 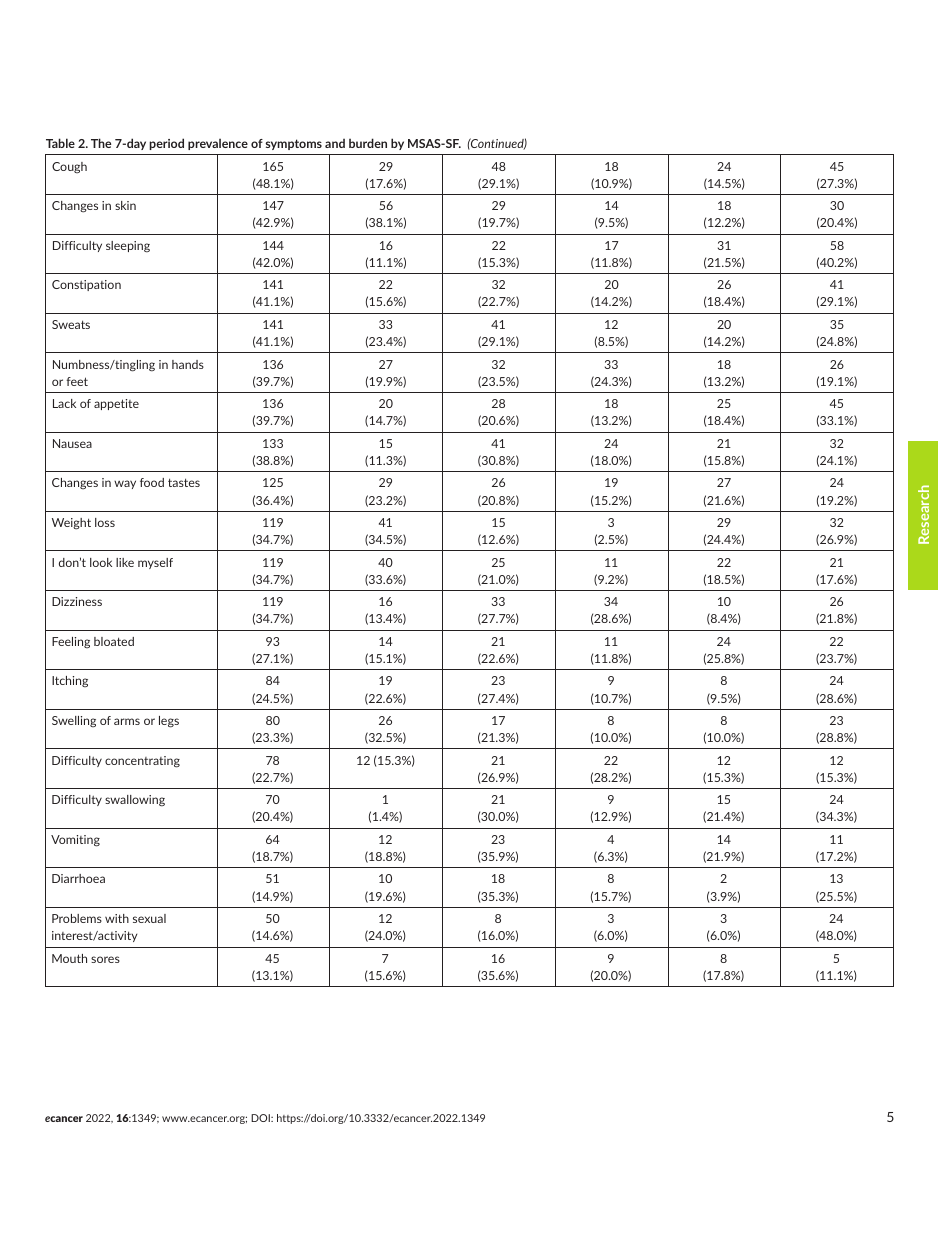 What do you see at coordinates (218, 144) in the document?
I see `prevalence` at bounding box center [218, 144].
